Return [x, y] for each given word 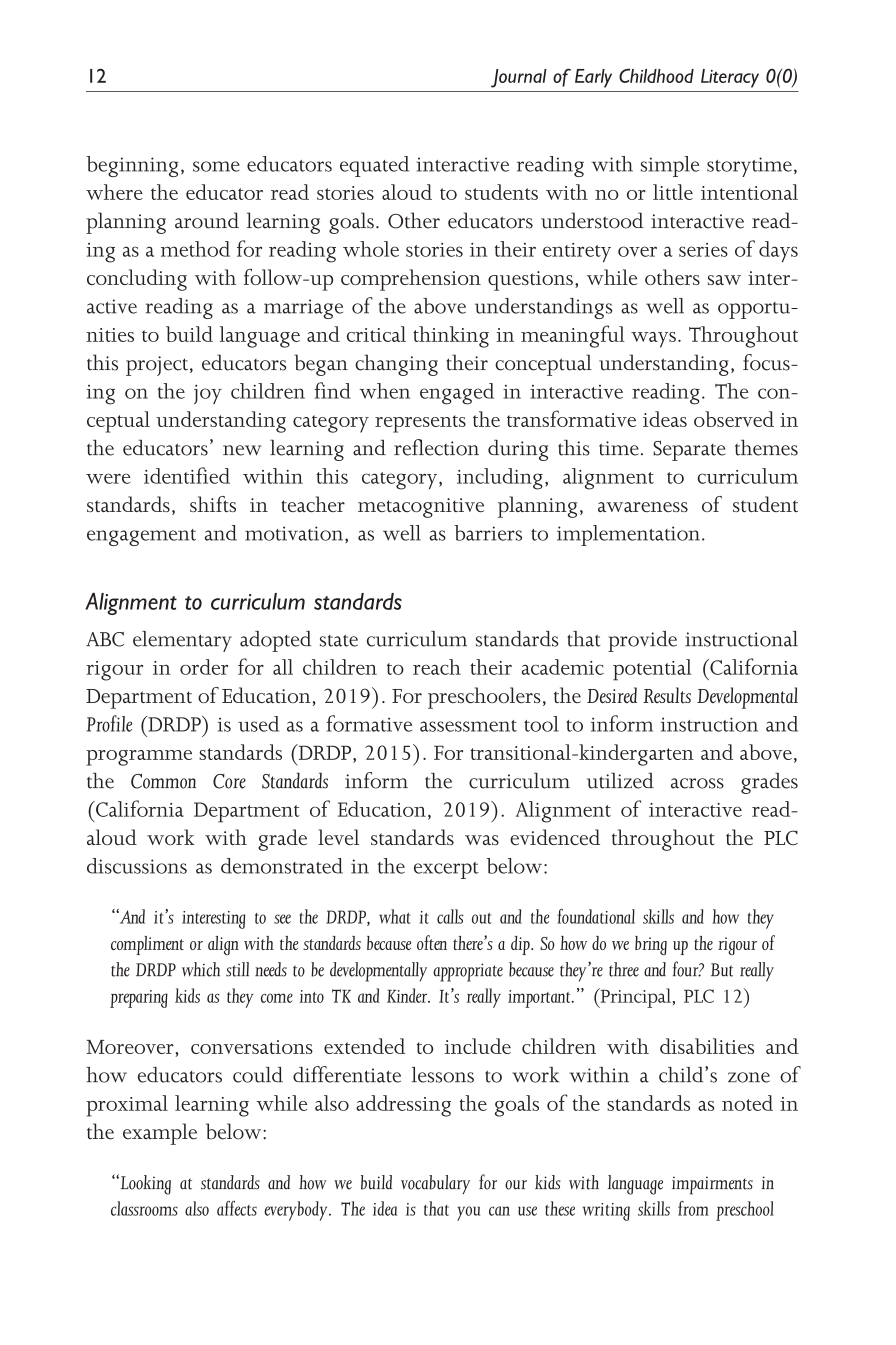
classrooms [144, 1208]
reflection [436, 447]
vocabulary [435, 1184]
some [216, 166]
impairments [712, 1185]
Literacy [730, 78]
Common [163, 781]
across [697, 783]
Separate [689, 450]
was [482, 840]
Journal [519, 78]
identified [187, 475]
